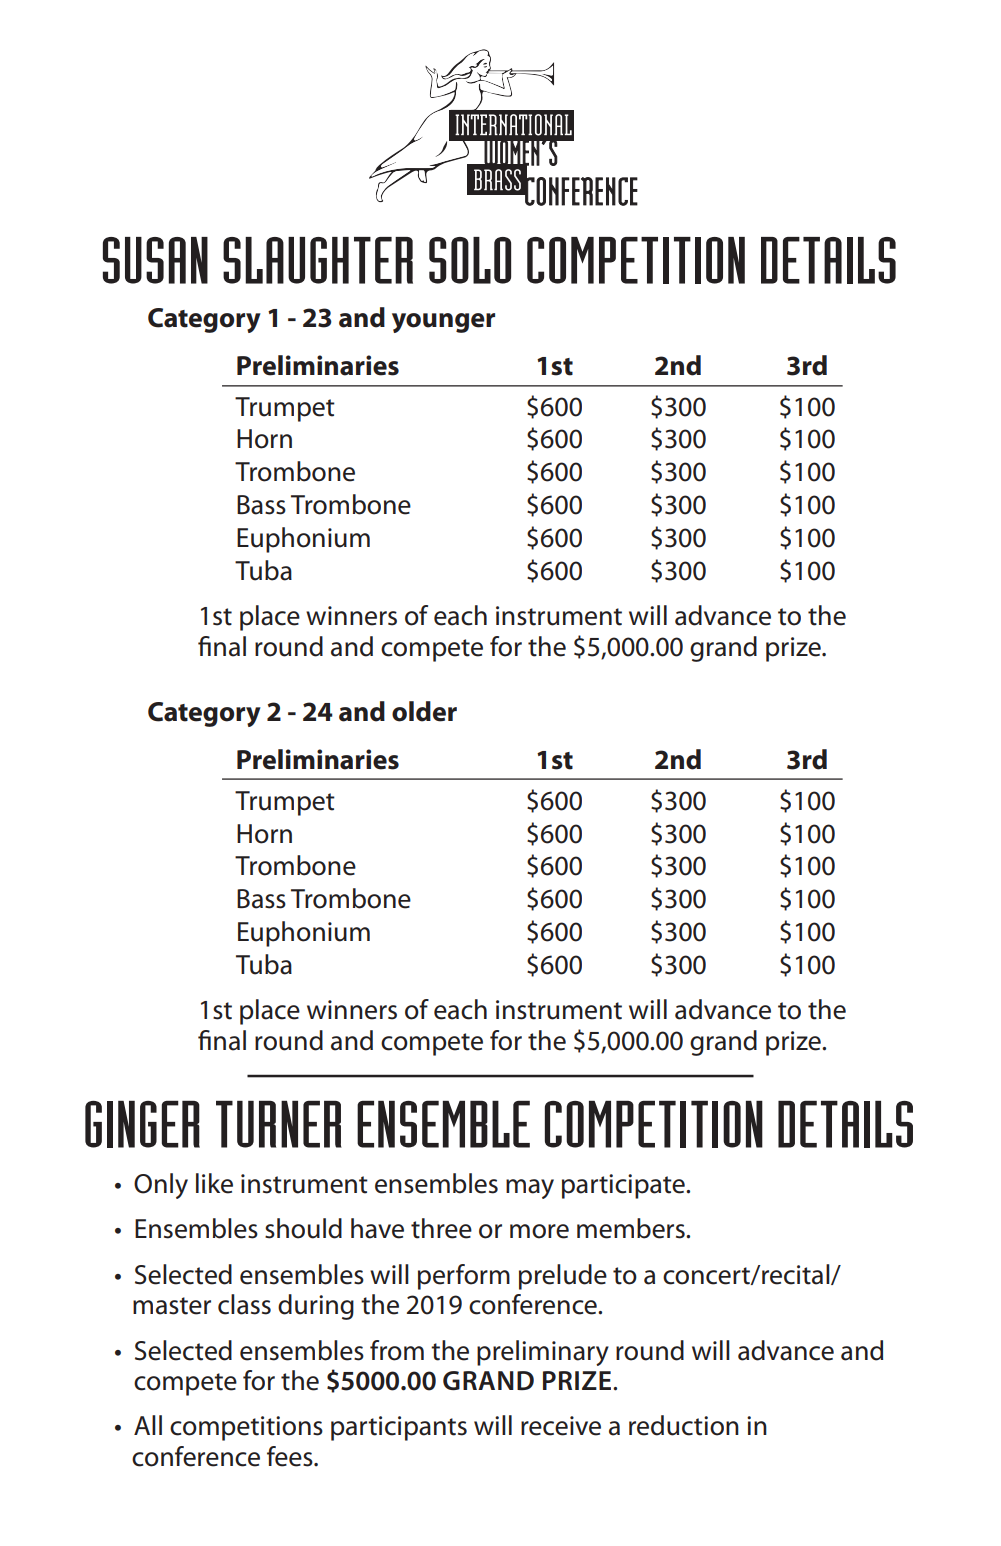 The height and width of the screenshot is (1546, 1001). I want to click on may, so click(530, 1189).
